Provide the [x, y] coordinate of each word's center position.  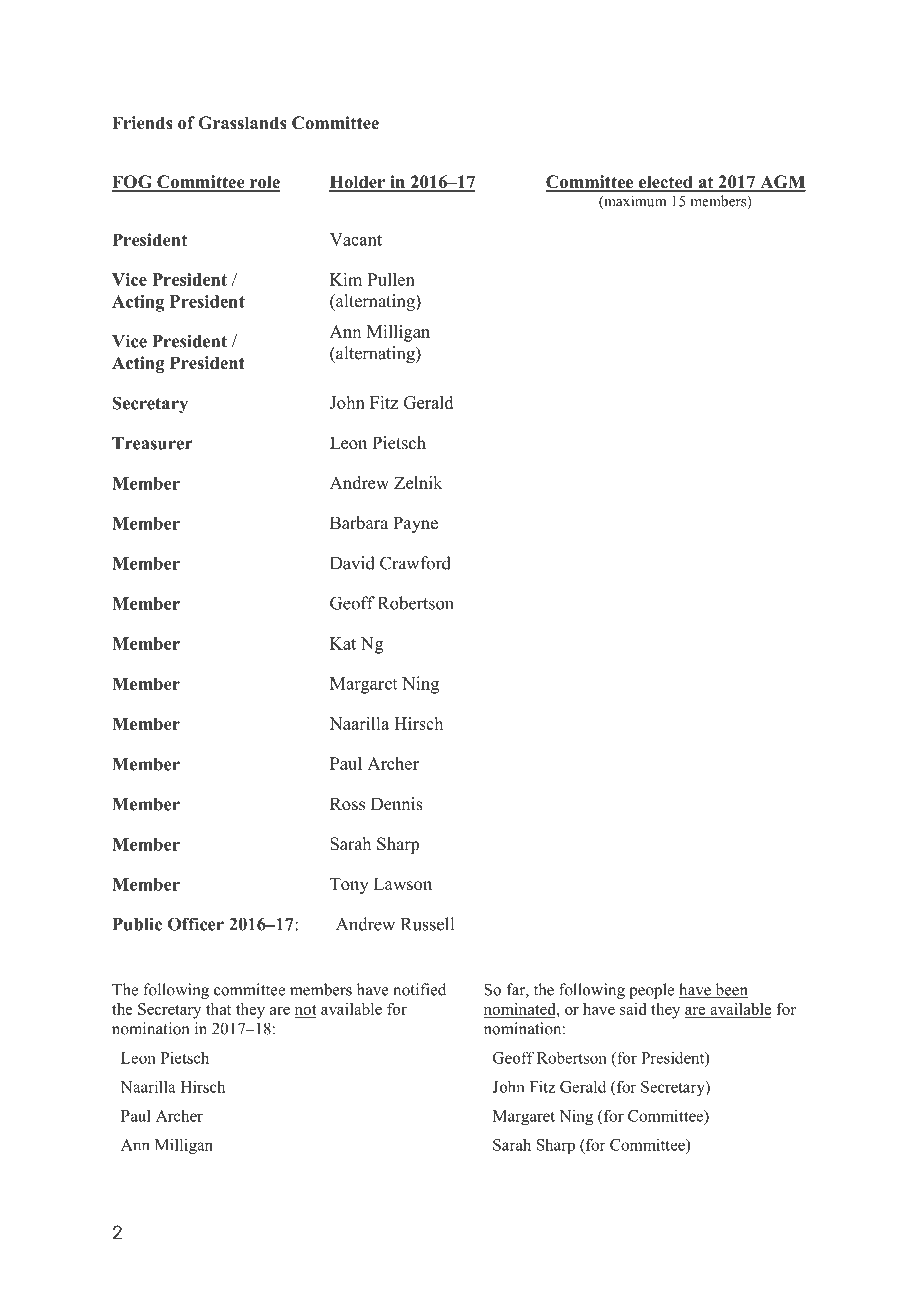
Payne [415, 524]
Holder [358, 183]
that [218, 1009]
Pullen [391, 279]
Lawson [403, 884]
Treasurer [152, 443]
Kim [346, 279]
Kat [343, 643]
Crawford [415, 563]
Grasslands [242, 123]
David [352, 563]
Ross [347, 804]
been [730, 990]
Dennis [397, 804]
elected [665, 183]
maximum [634, 202]
